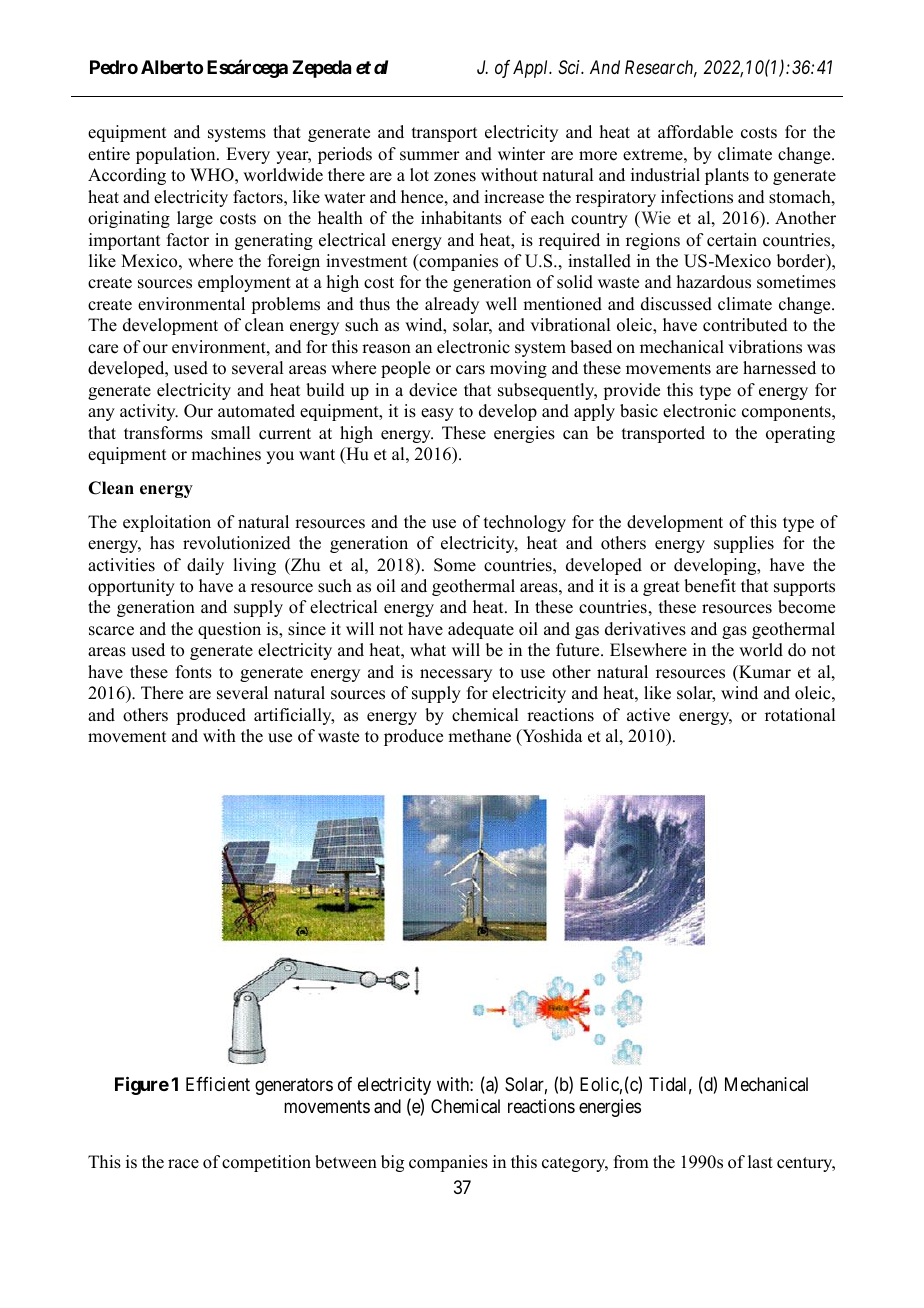 This screenshot has width=924, height=1308. Describe the element at coordinates (760, 1162) in the screenshot. I see `last` at that location.
